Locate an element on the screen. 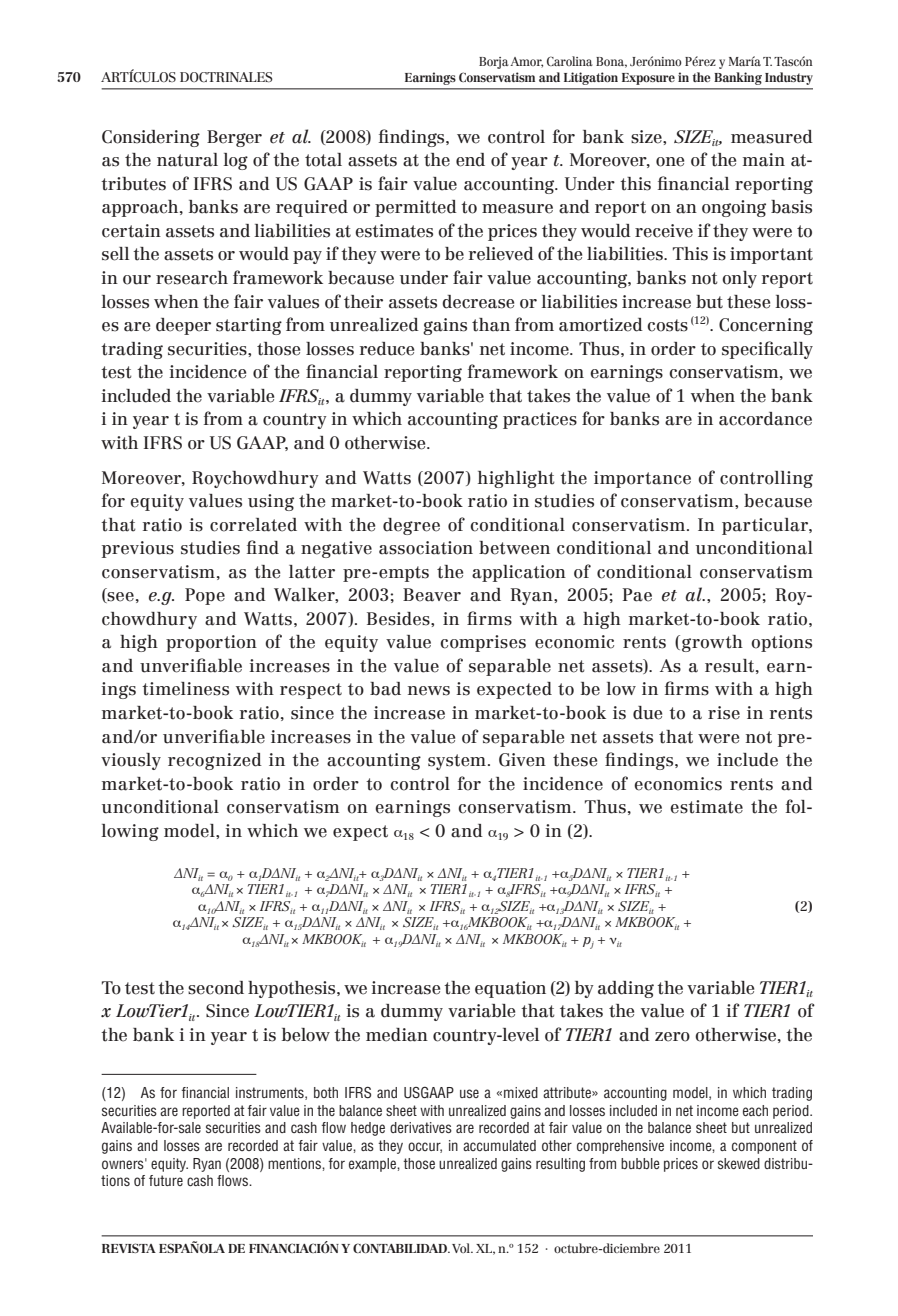  Berger is located at coordinates (234, 138).
